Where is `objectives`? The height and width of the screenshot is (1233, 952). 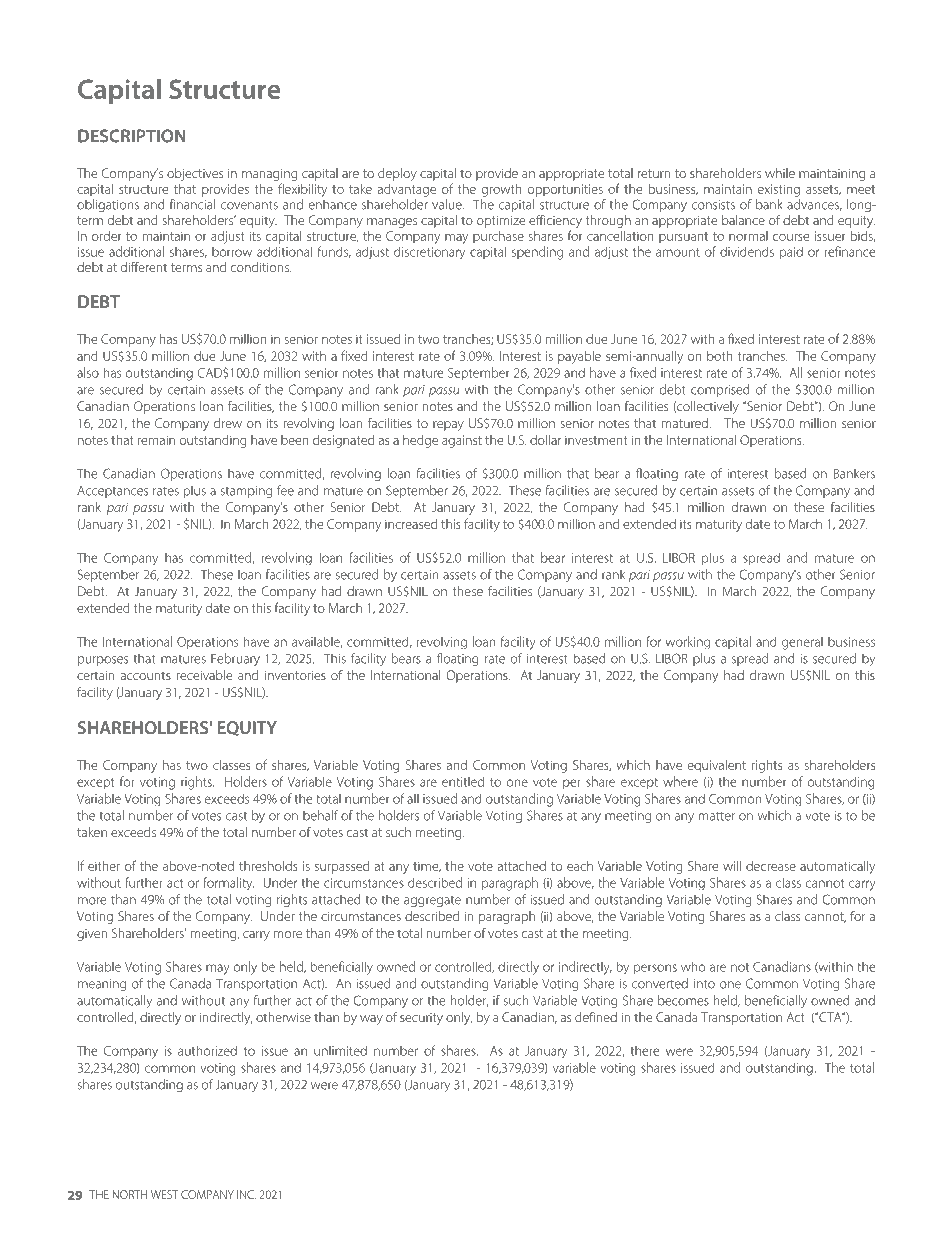
objectives is located at coordinates (195, 174).
